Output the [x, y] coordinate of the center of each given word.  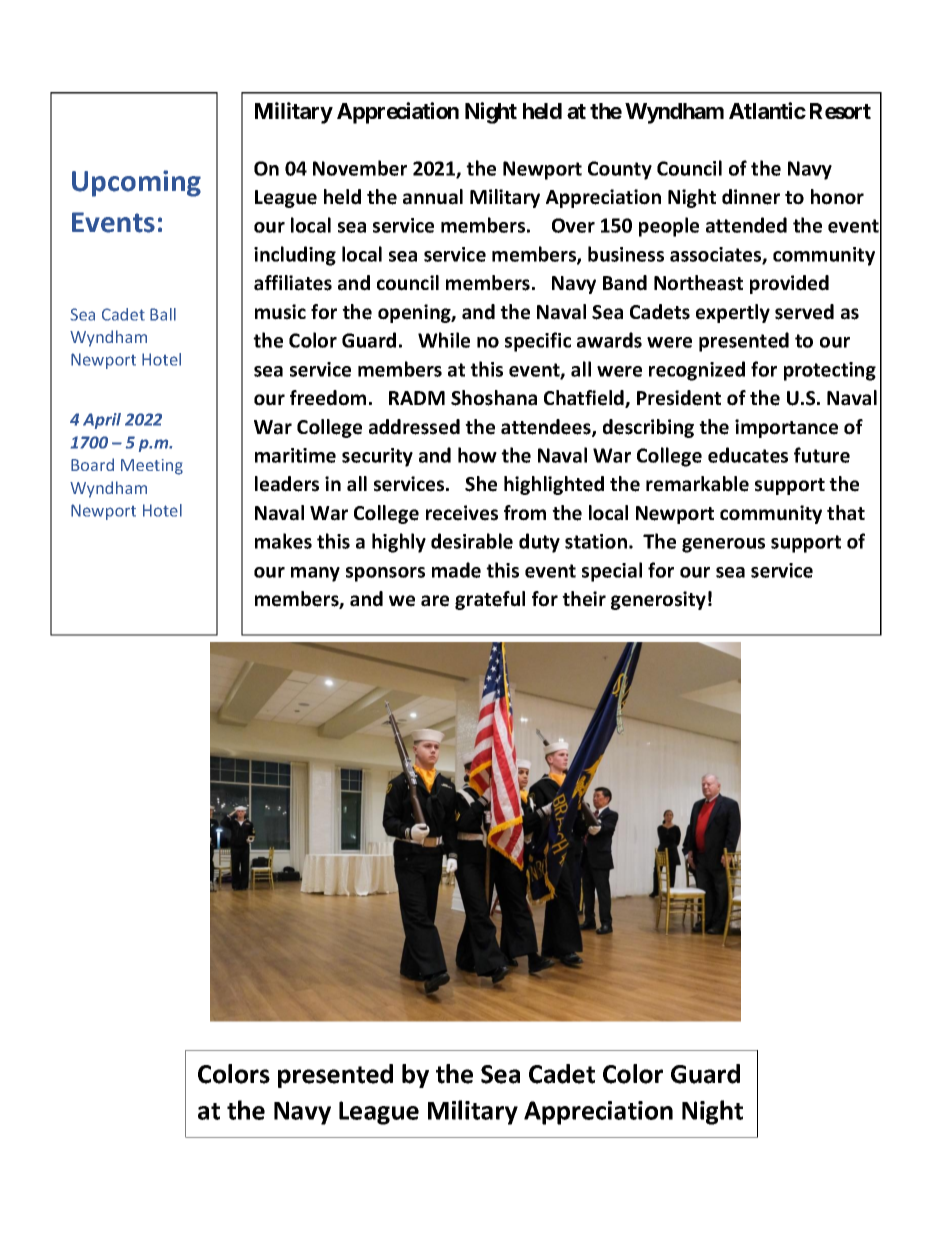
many [315, 574]
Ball [163, 314]
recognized [697, 371]
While [444, 340]
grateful [490, 600]
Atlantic [767, 110]
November [360, 168]
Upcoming [136, 183]
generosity [658, 600]
